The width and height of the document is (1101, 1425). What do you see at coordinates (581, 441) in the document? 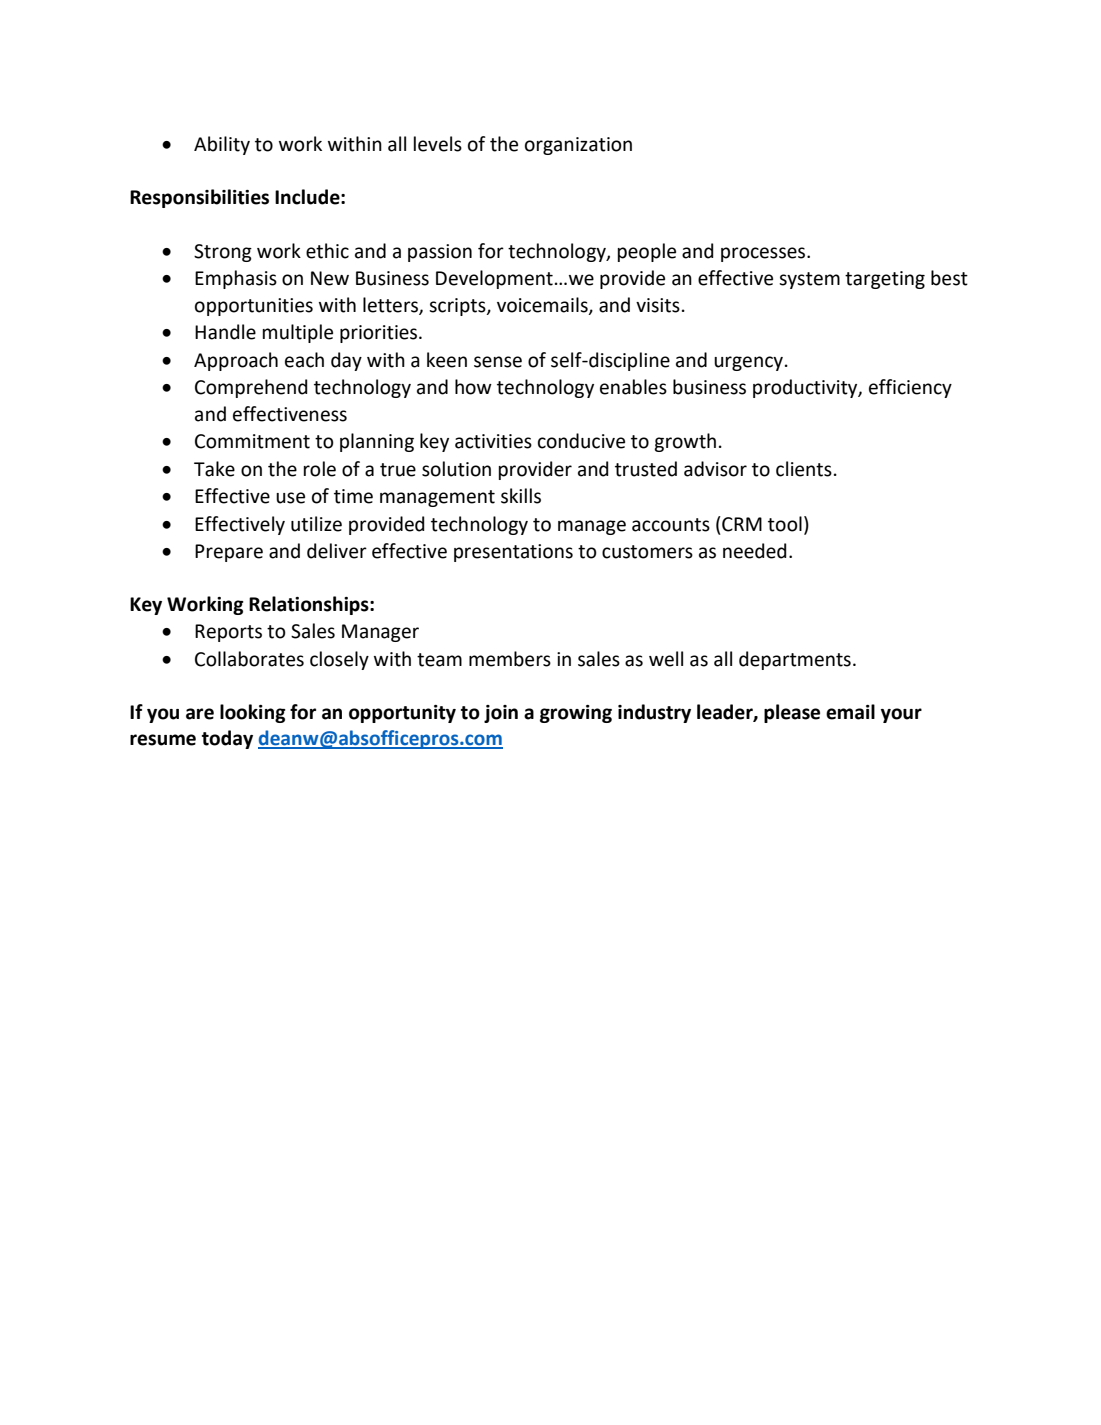
I see `conducive` at bounding box center [581, 441].
